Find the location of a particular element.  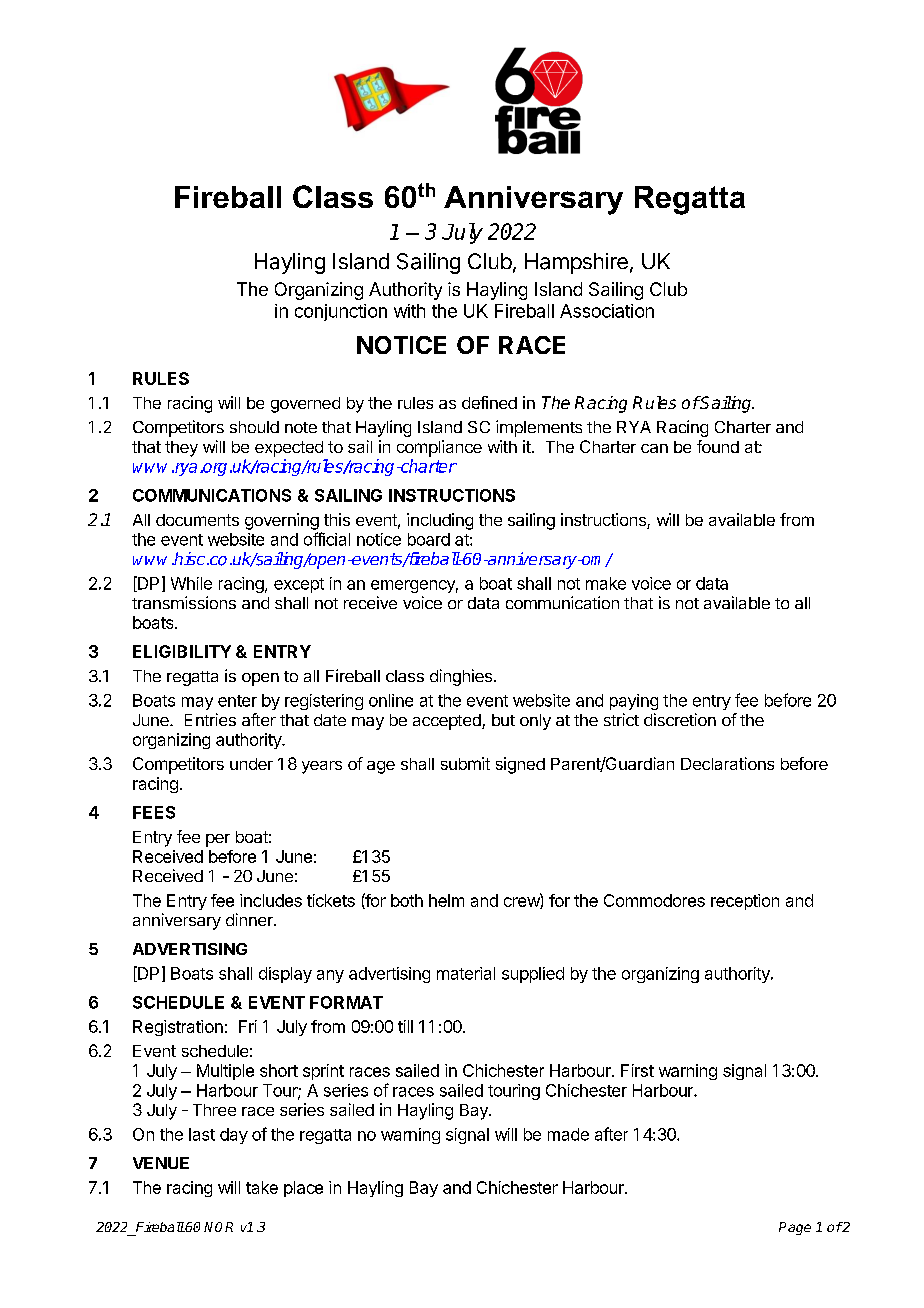

conjunction is located at coordinates (341, 312).
